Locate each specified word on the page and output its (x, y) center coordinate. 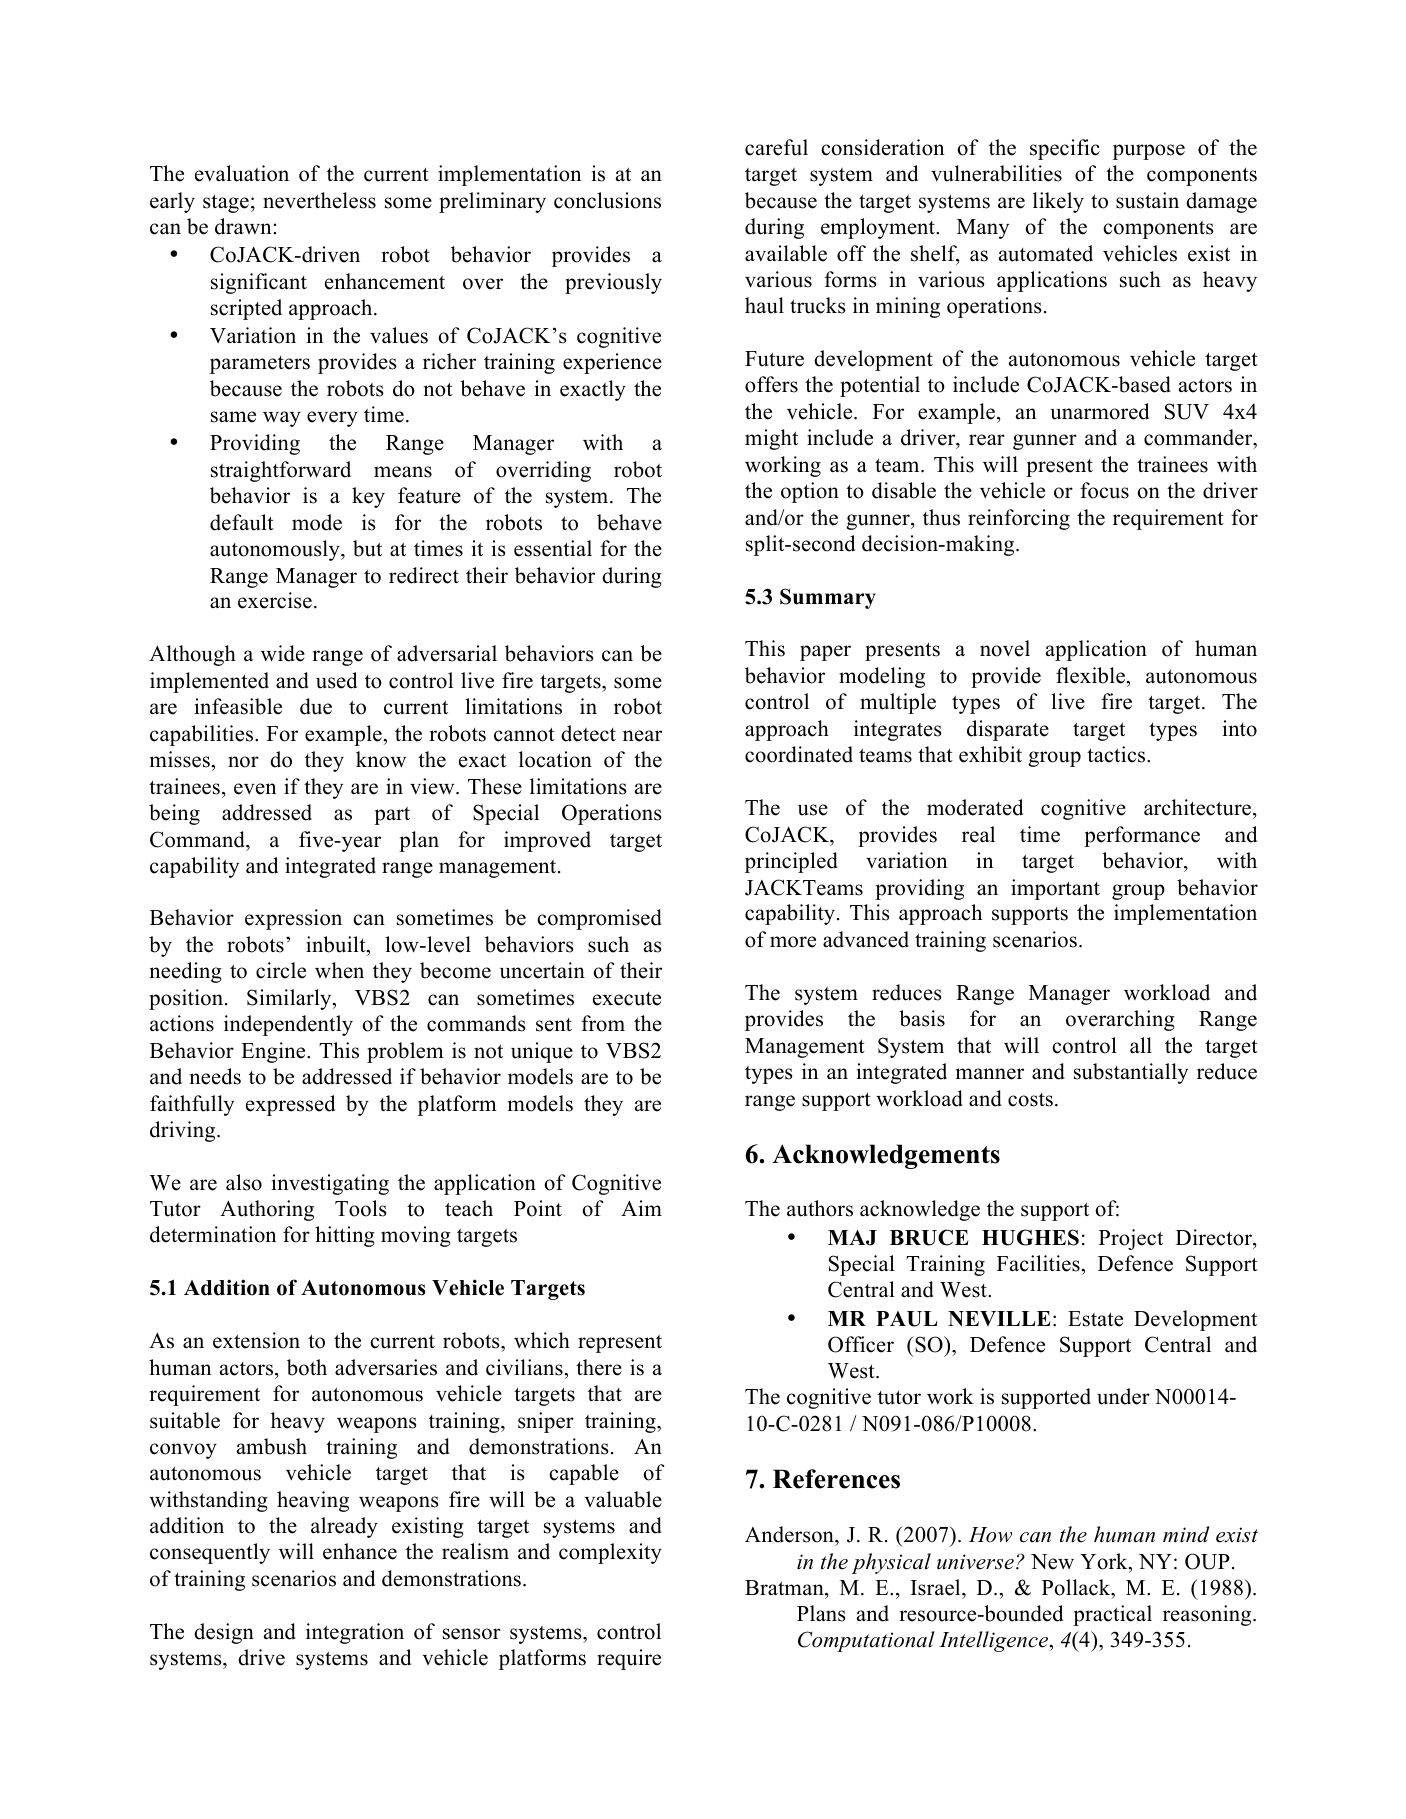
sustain (1147, 200)
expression (293, 919)
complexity (610, 1553)
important (1055, 889)
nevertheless (319, 200)
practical (1112, 1615)
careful (776, 147)
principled (791, 862)
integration (355, 1633)
